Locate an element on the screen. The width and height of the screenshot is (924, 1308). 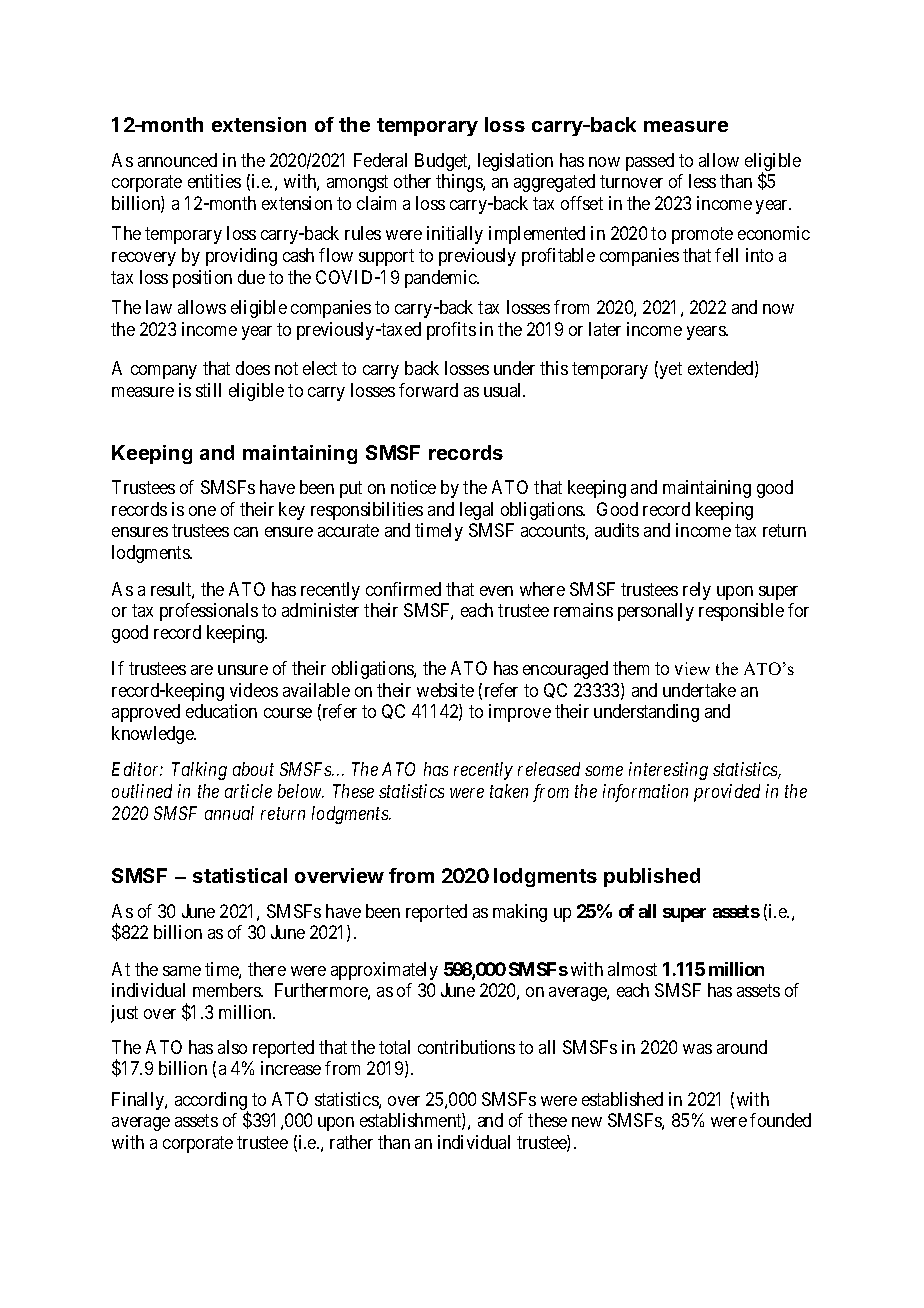
responsible is located at coordinates (741, 612).
